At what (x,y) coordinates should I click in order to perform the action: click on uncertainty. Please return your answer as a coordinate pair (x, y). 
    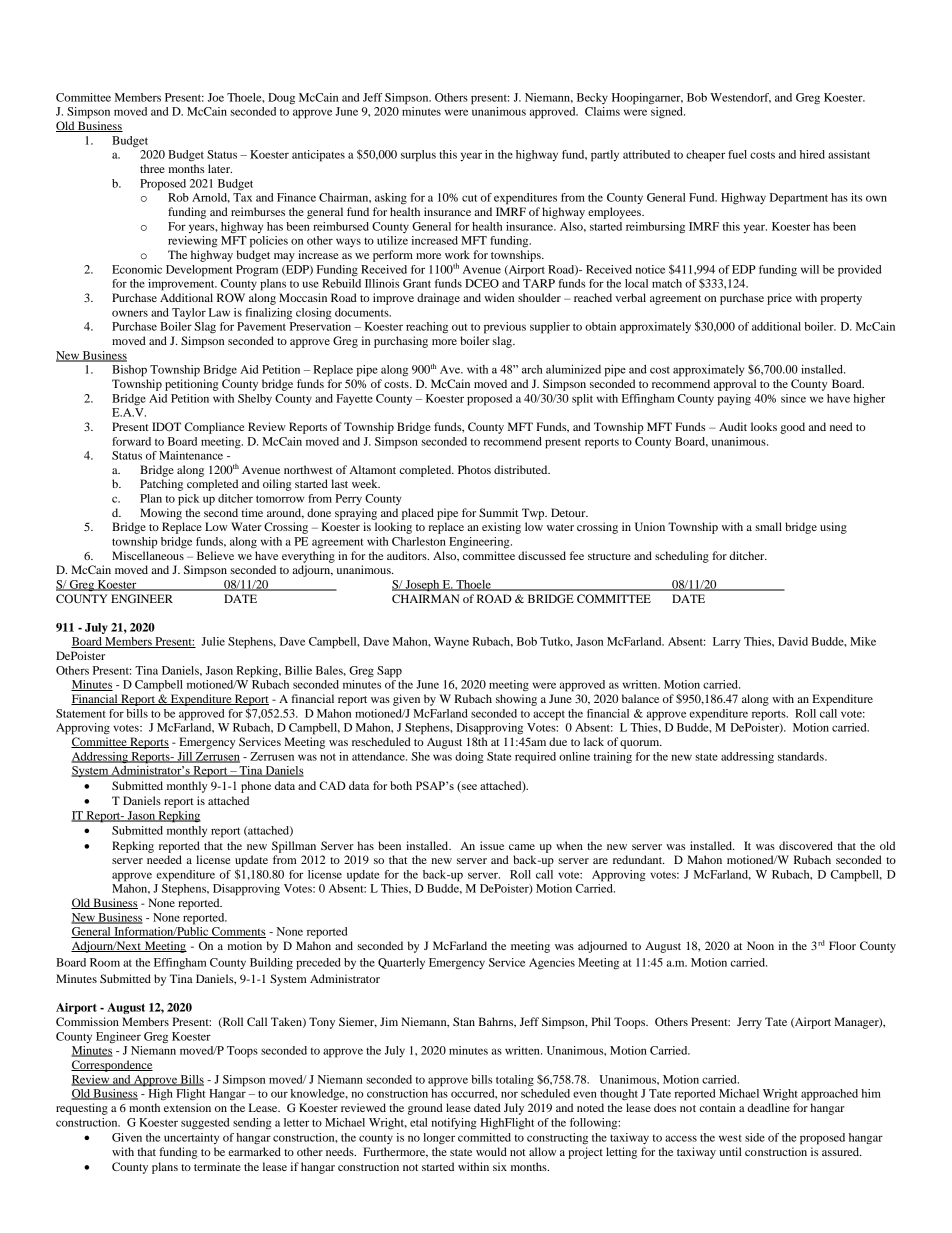
    Looking at the image, I should click on (191, 1138).
